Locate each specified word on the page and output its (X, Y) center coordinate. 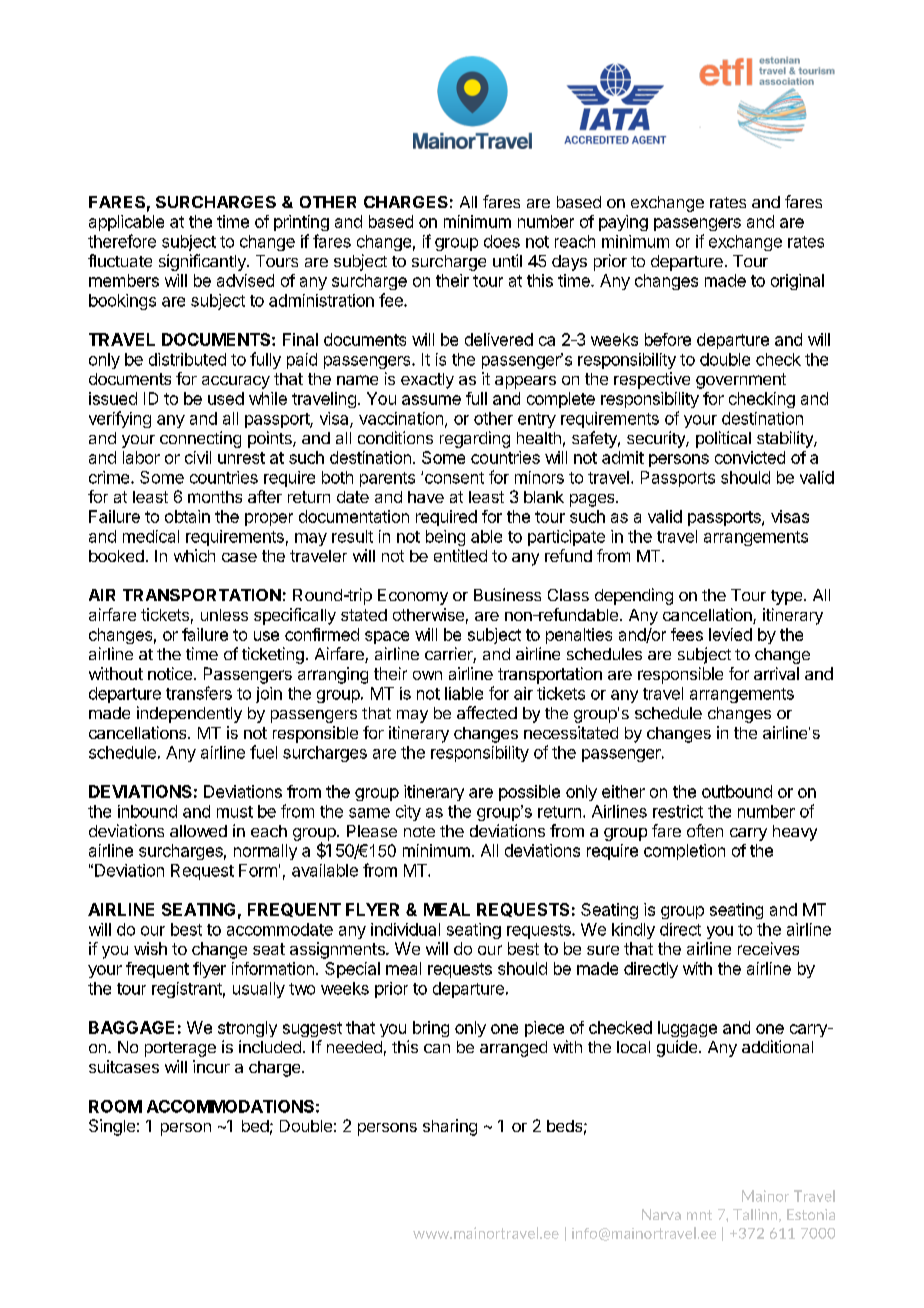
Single (112, 1127)
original (797, 282)
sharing (450, 1127)
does (502, 241)
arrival (776, 673)
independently (189, 714)
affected (487, 712)
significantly (203, 262)
